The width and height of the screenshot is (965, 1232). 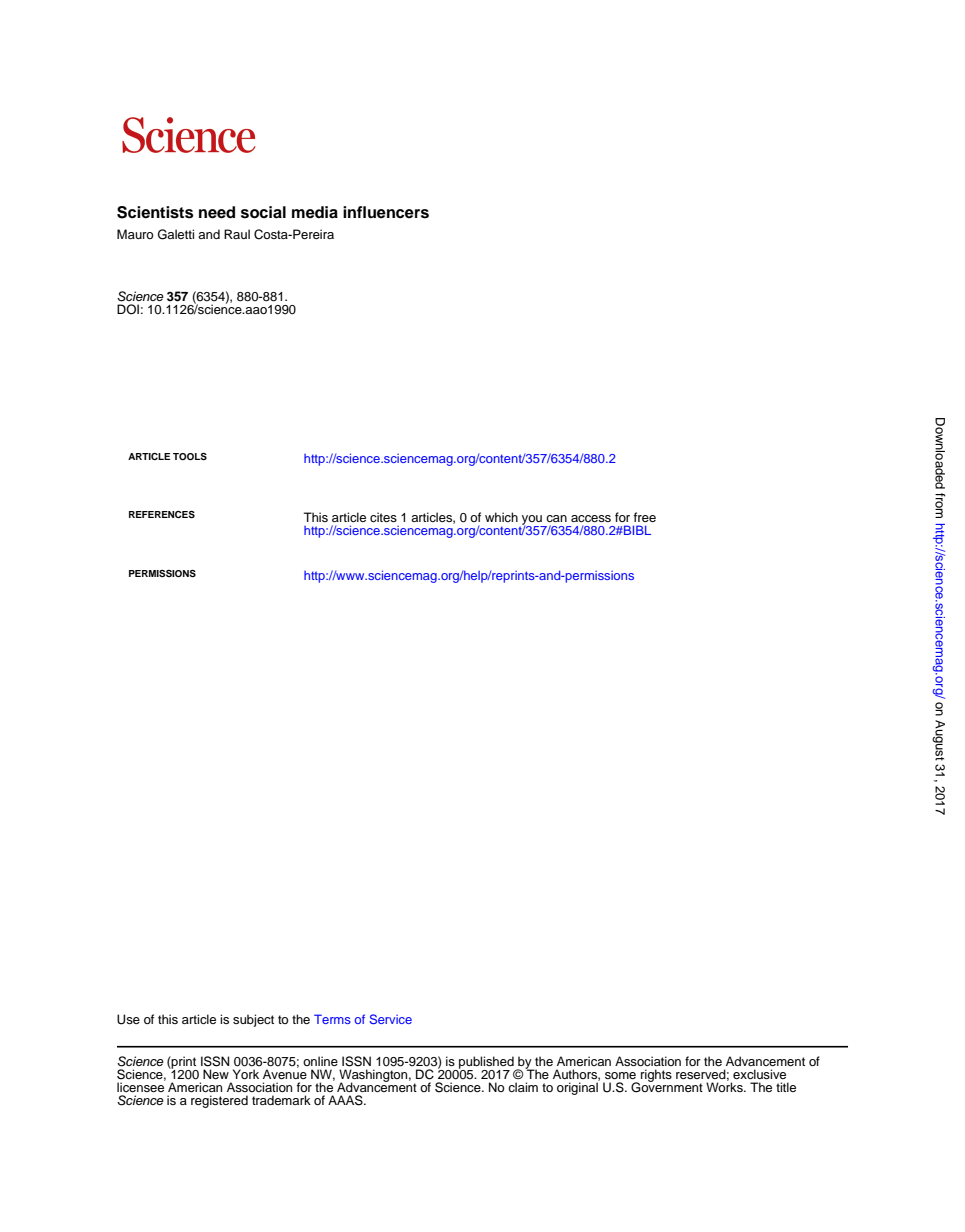 I want to click on media, so click(x=315, y=212).
